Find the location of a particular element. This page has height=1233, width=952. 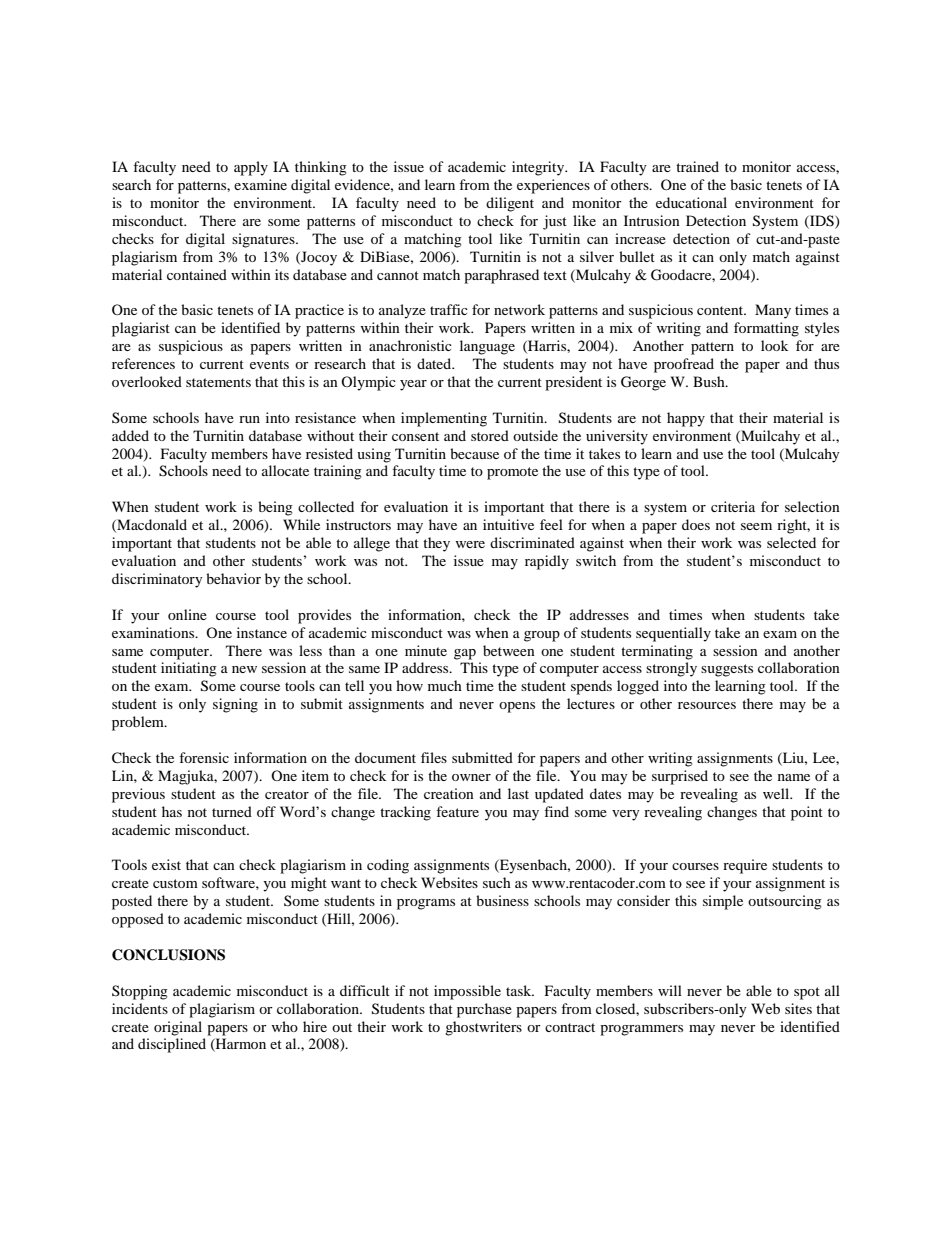

sequentially is located at coordinates (673, 634).
